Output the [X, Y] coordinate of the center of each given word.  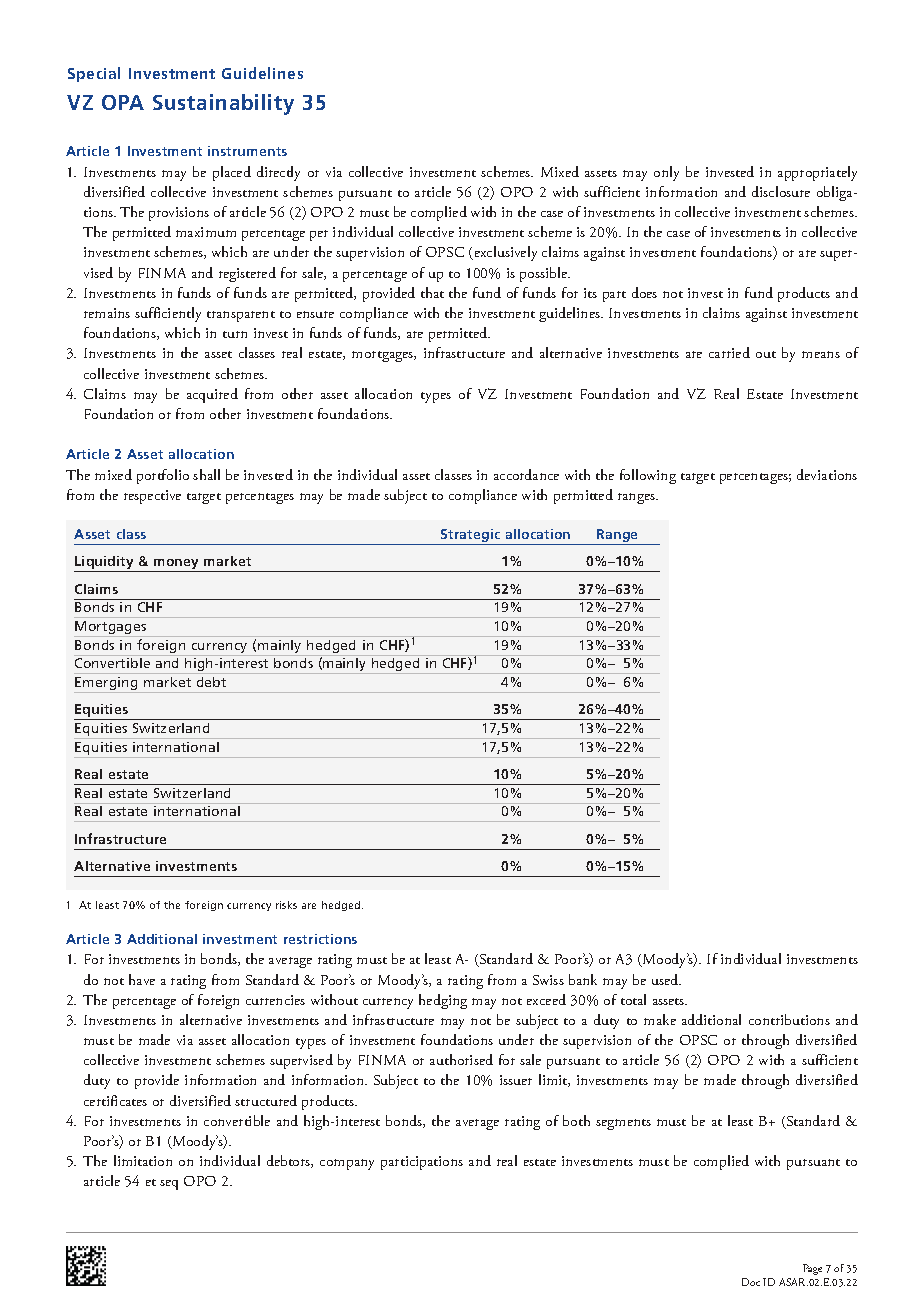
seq [169, 1185]
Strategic [471, 537]
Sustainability [223, 104]
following [648, 476]
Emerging [107, 685]
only [666, 173]
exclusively [504, 253]
